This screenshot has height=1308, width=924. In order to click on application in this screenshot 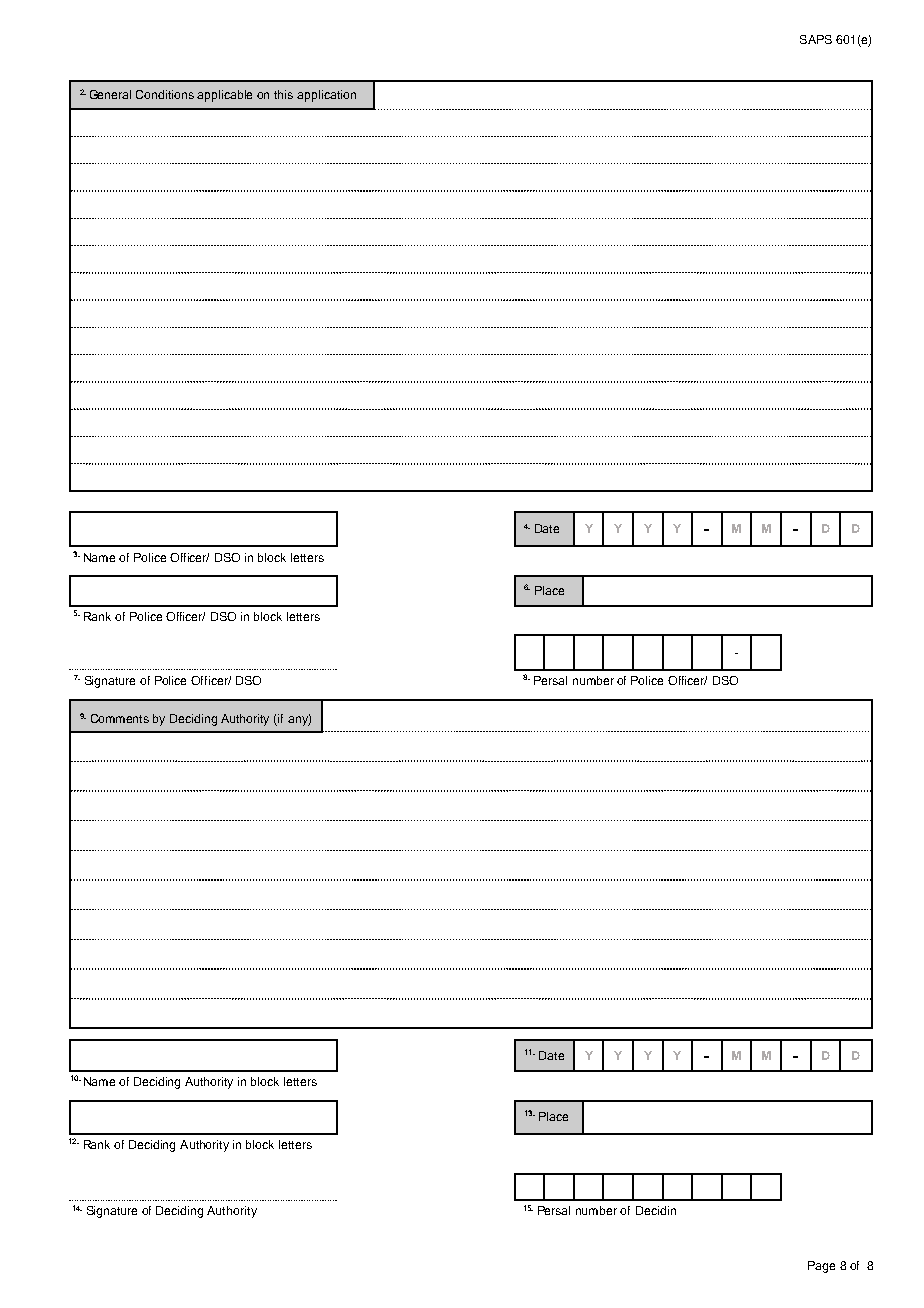, I will do `click(326, 96)`.
